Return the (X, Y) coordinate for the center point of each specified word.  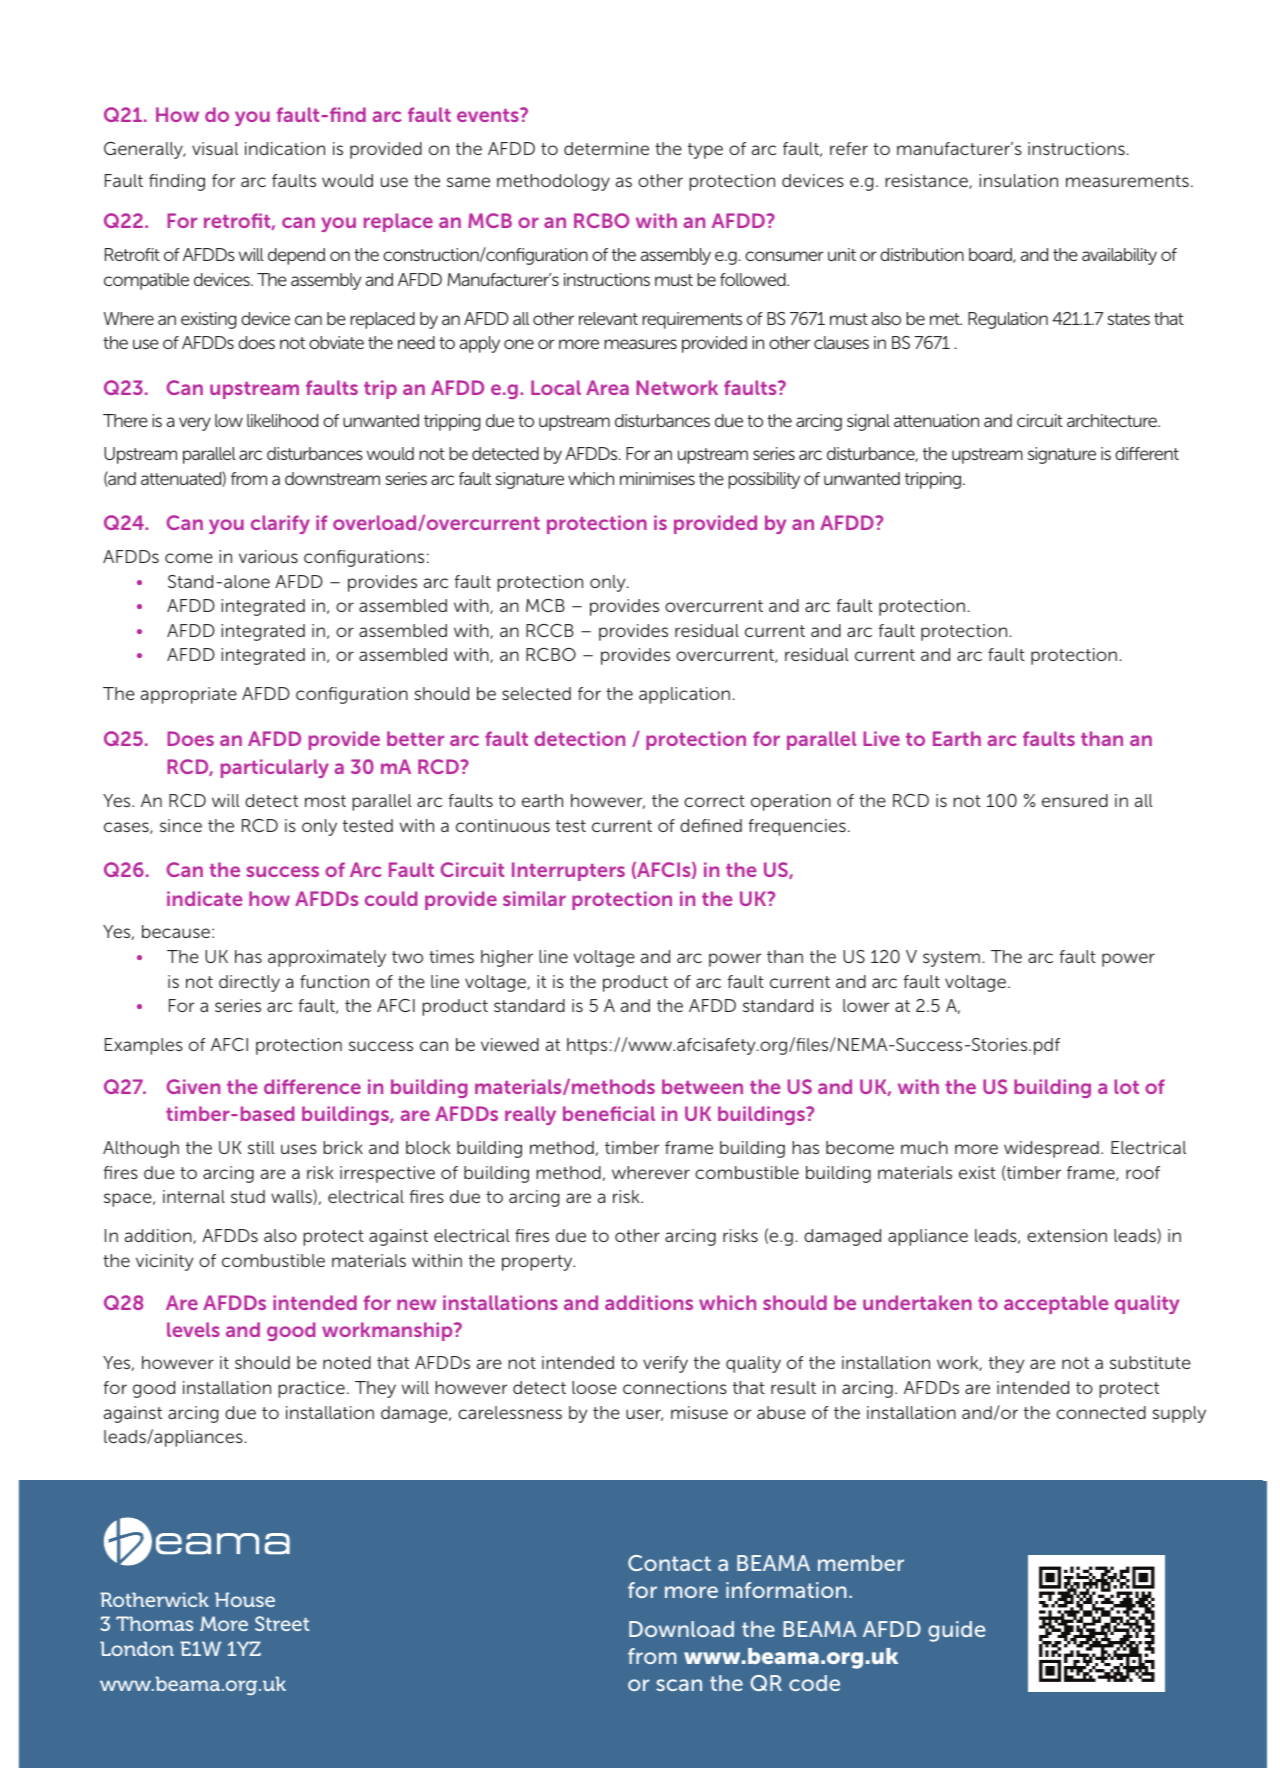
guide (956, 1631)
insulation (1018, 180)
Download (681, 1629)
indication (285, 148)
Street (282, 1623)
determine (606, 148)
